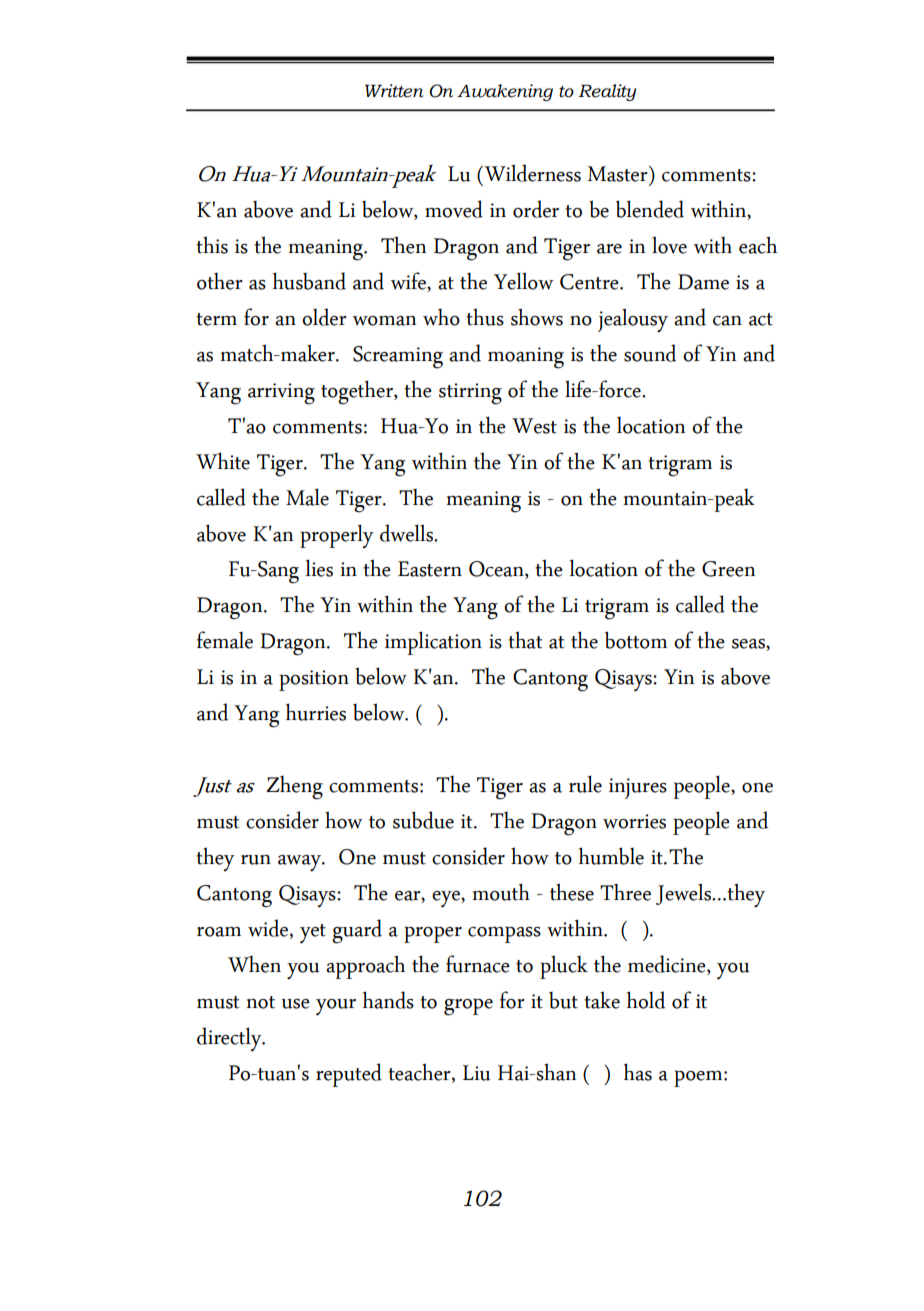  Describe the element at coordinates (230, 1039) in the screenshot. I see `directly` at that location.
